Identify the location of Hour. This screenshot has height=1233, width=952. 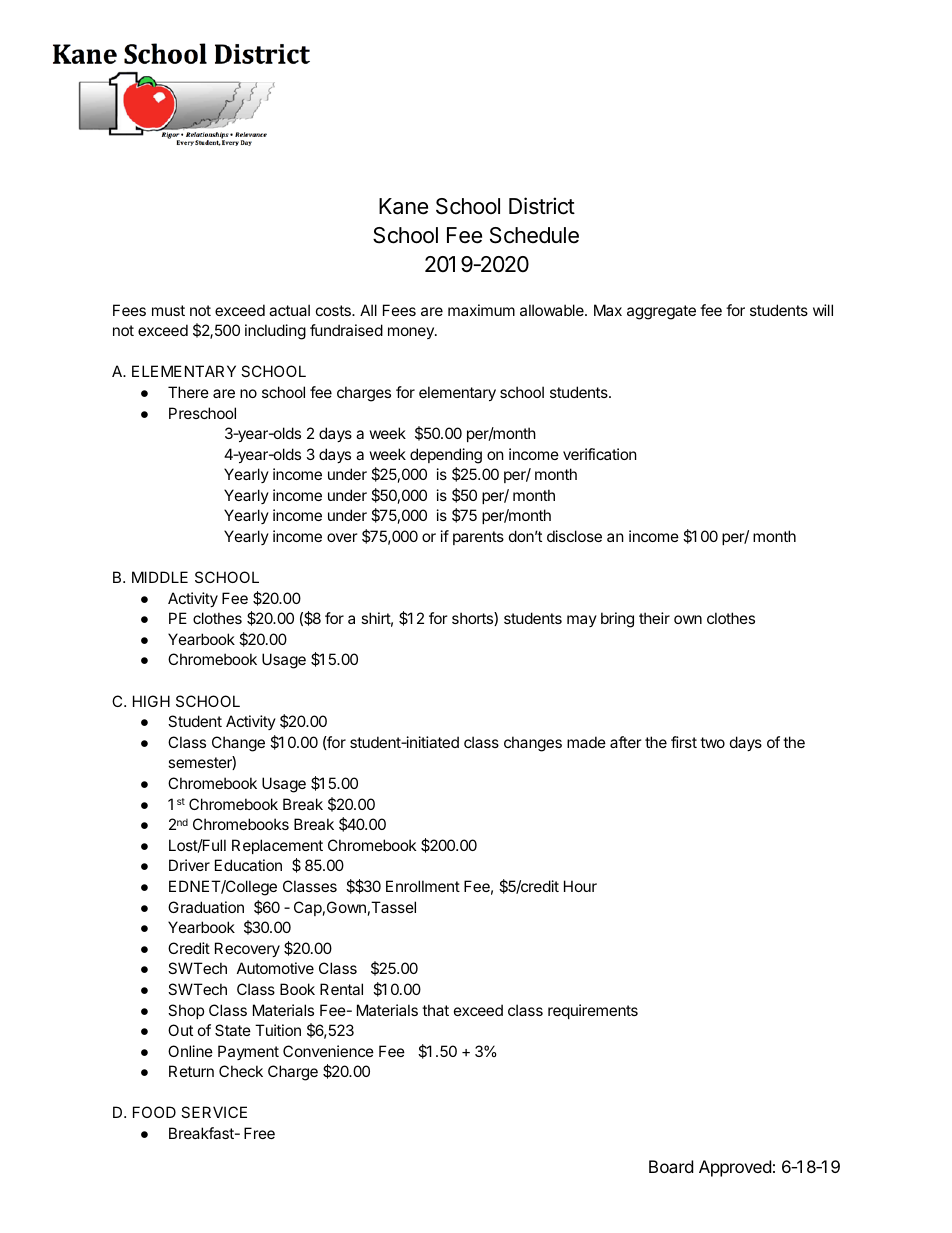
(580, 886).
